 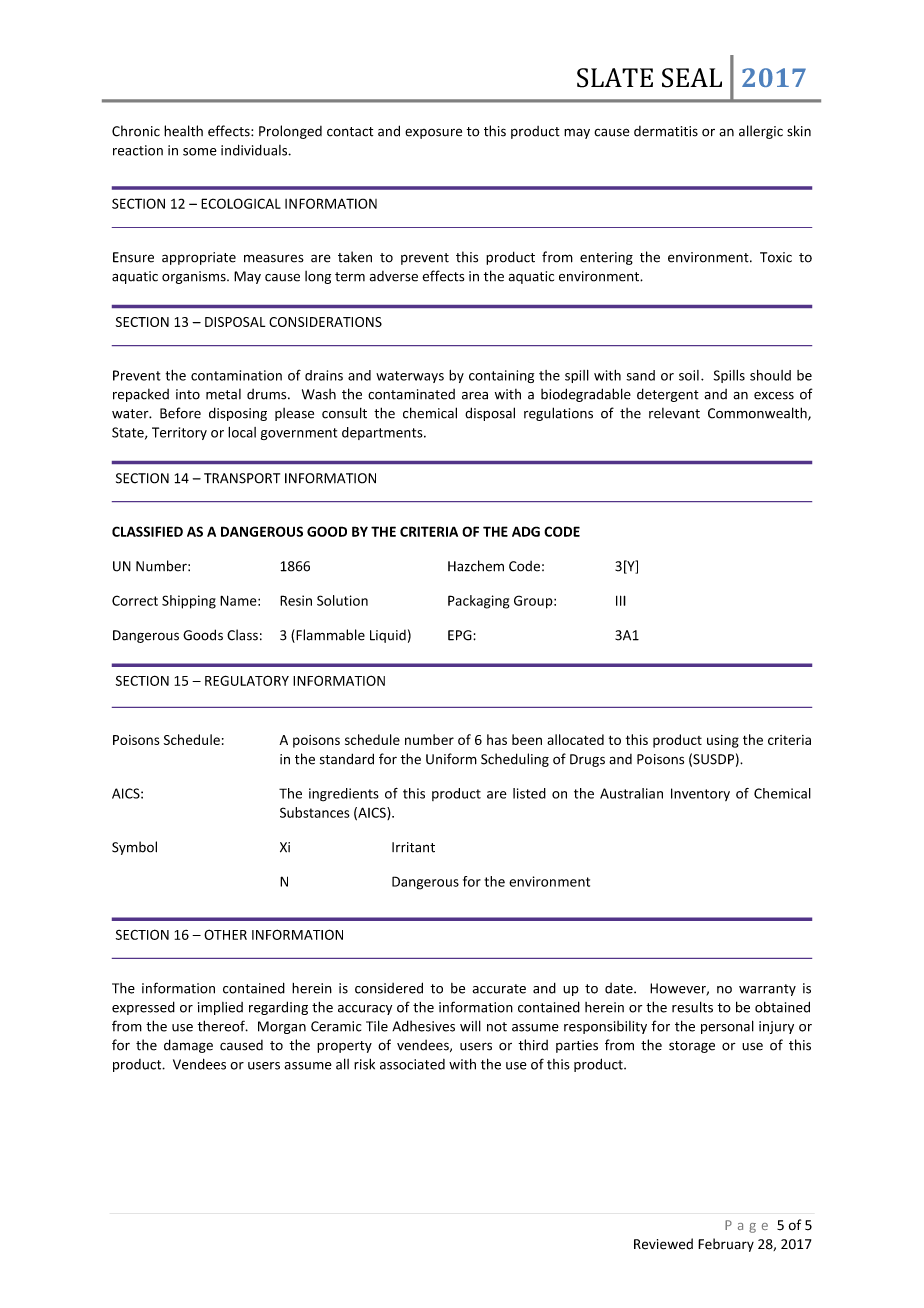 What do you see at coordinates (761, 132) in the page?
I see `allergic` at bounding box center [761, 132].
